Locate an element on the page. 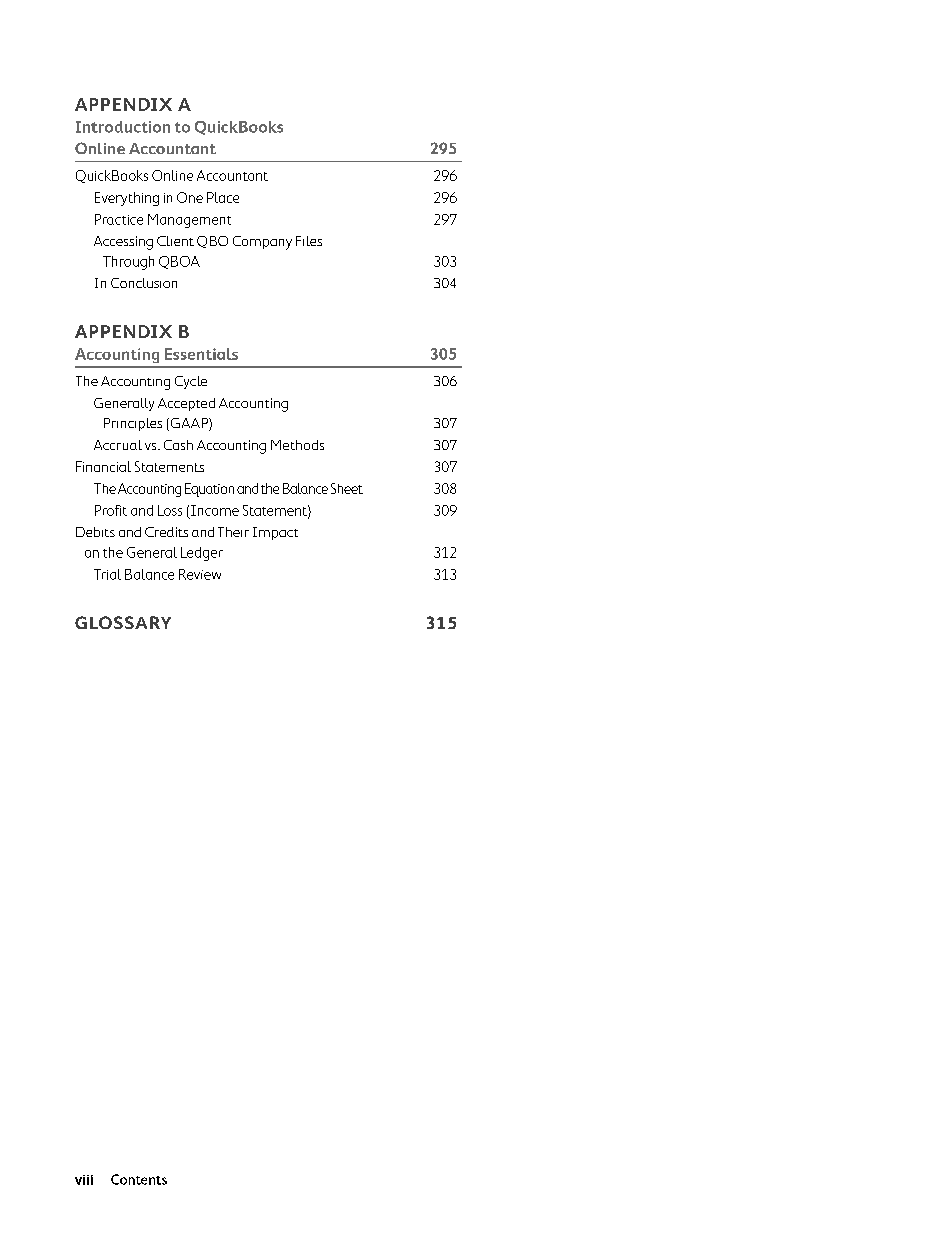  Review is located at coordinates (200, 574).
